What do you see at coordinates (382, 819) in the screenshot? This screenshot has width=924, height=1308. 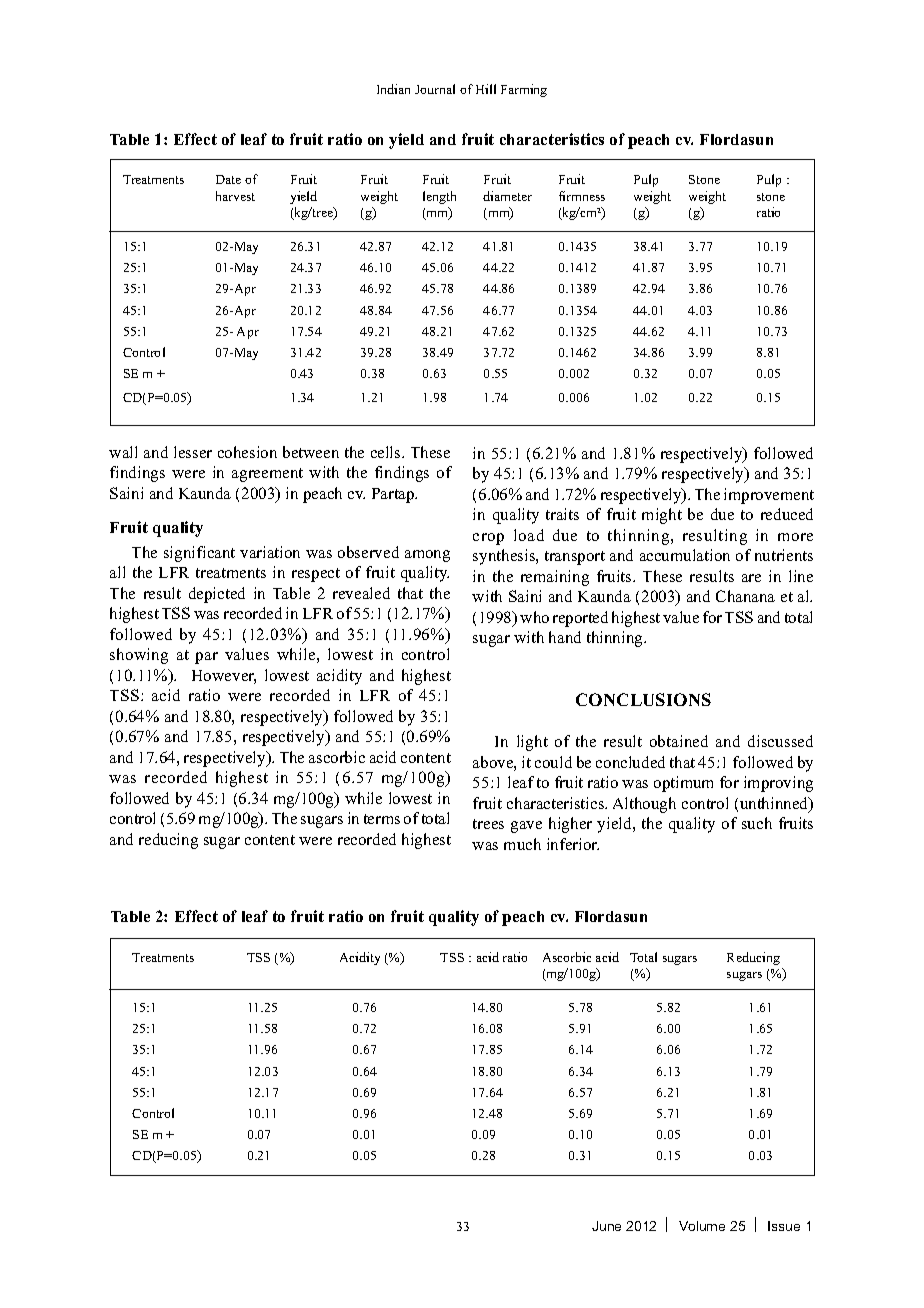 I see `terms` at bounding box center [382, 819].
